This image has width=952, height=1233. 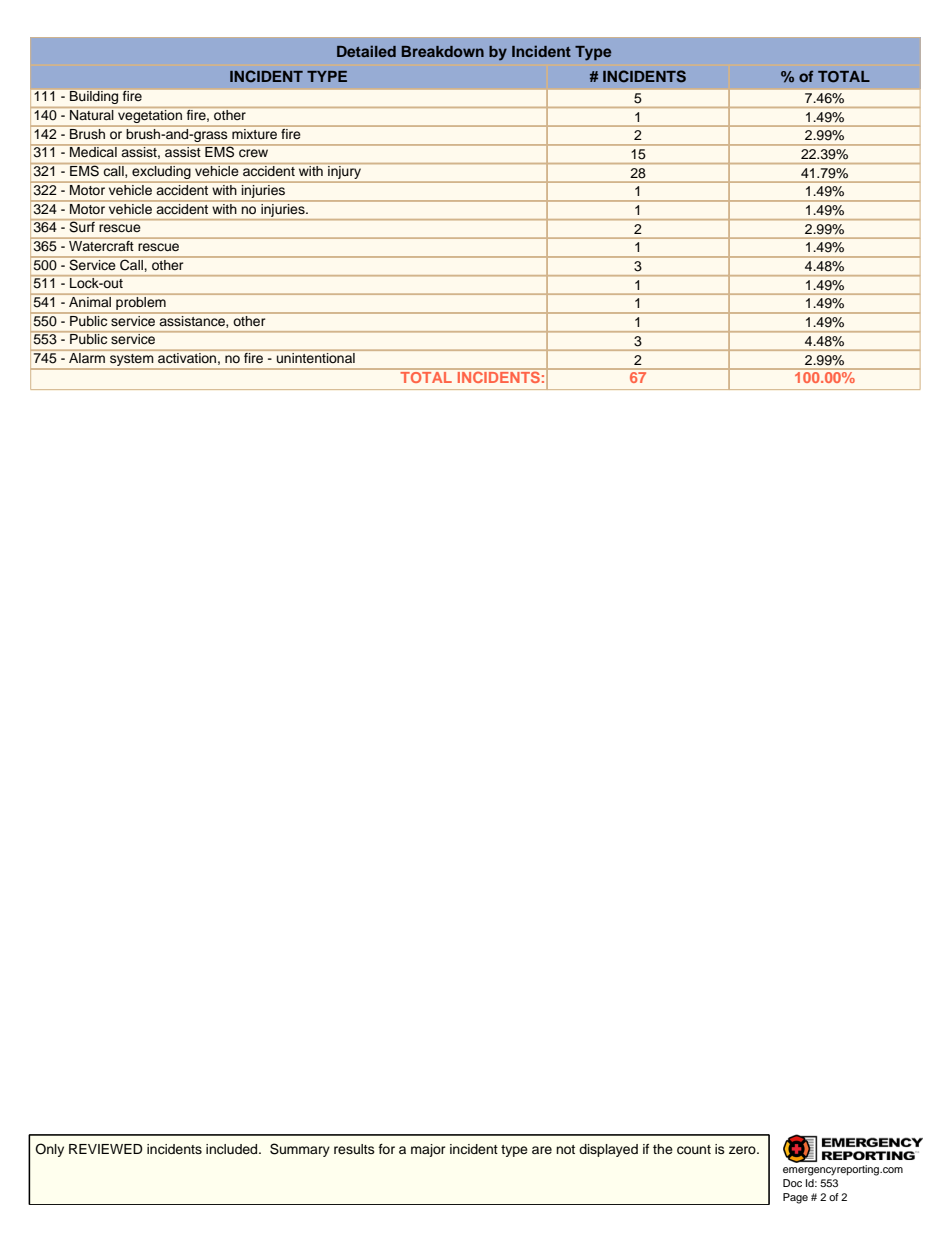 I want to click on Natural, so click(x=91, y=115).
